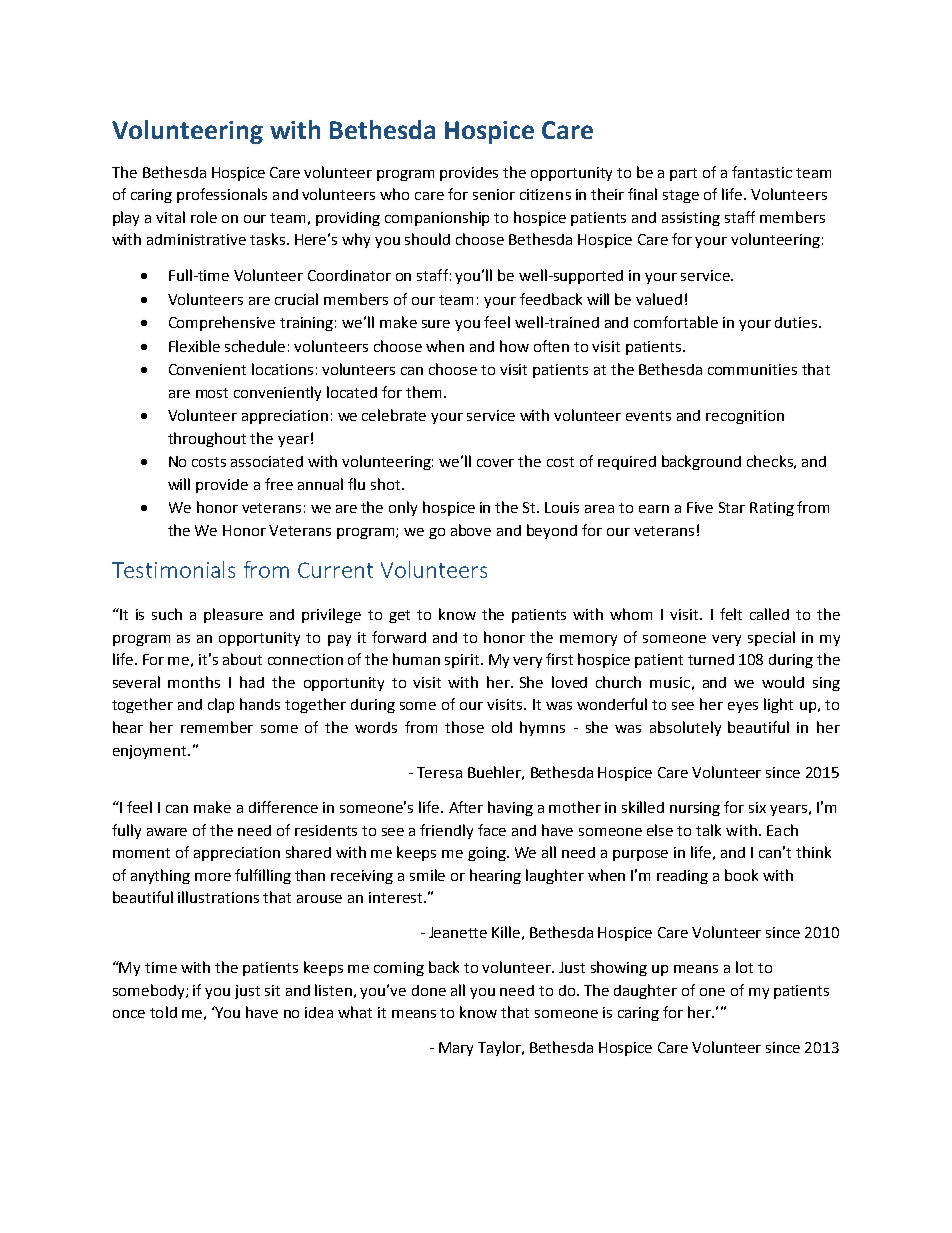 The image size is (952, 1233). I want to click on stage, so click(681, 196).
